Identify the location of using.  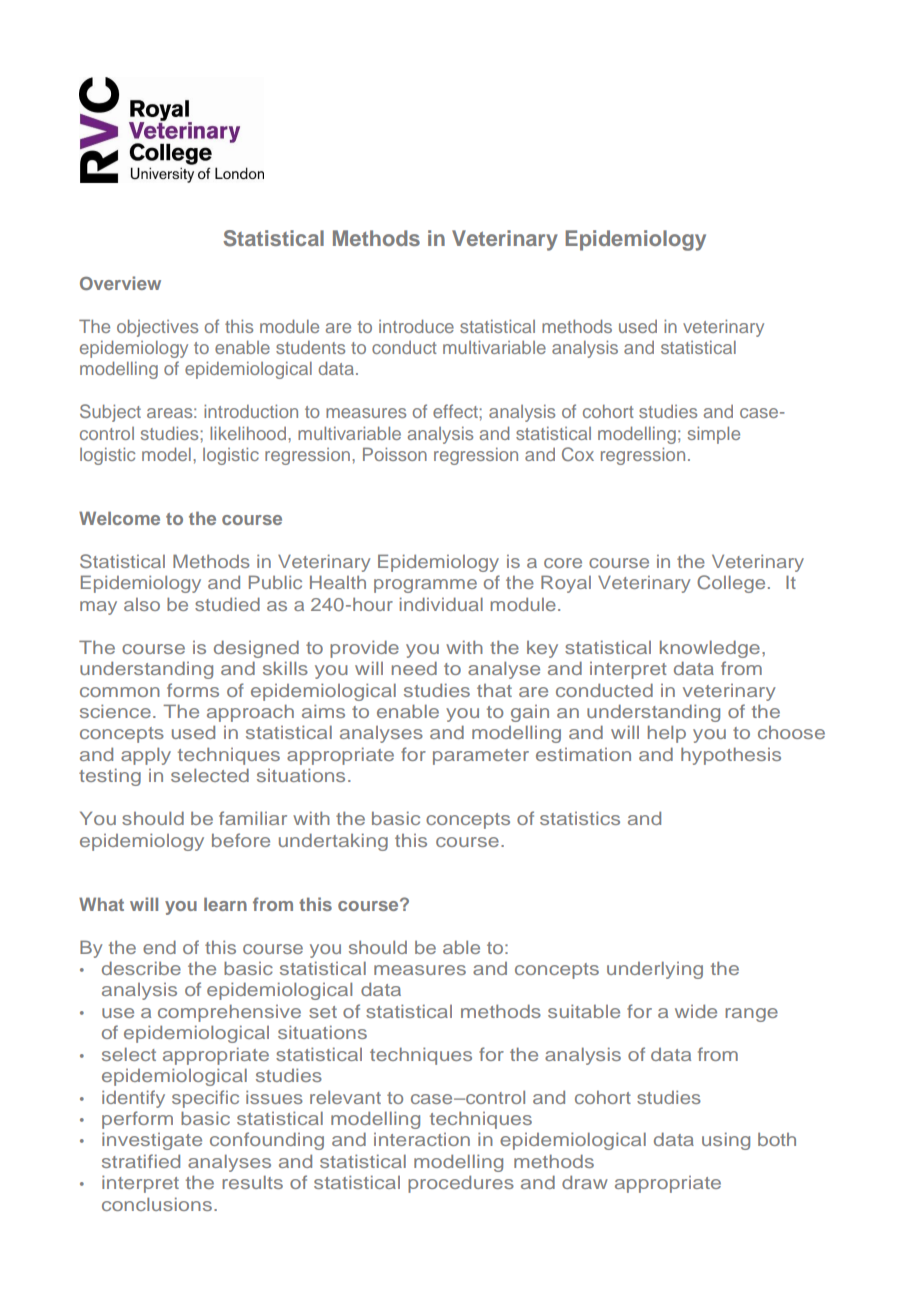
(726, 1141).
